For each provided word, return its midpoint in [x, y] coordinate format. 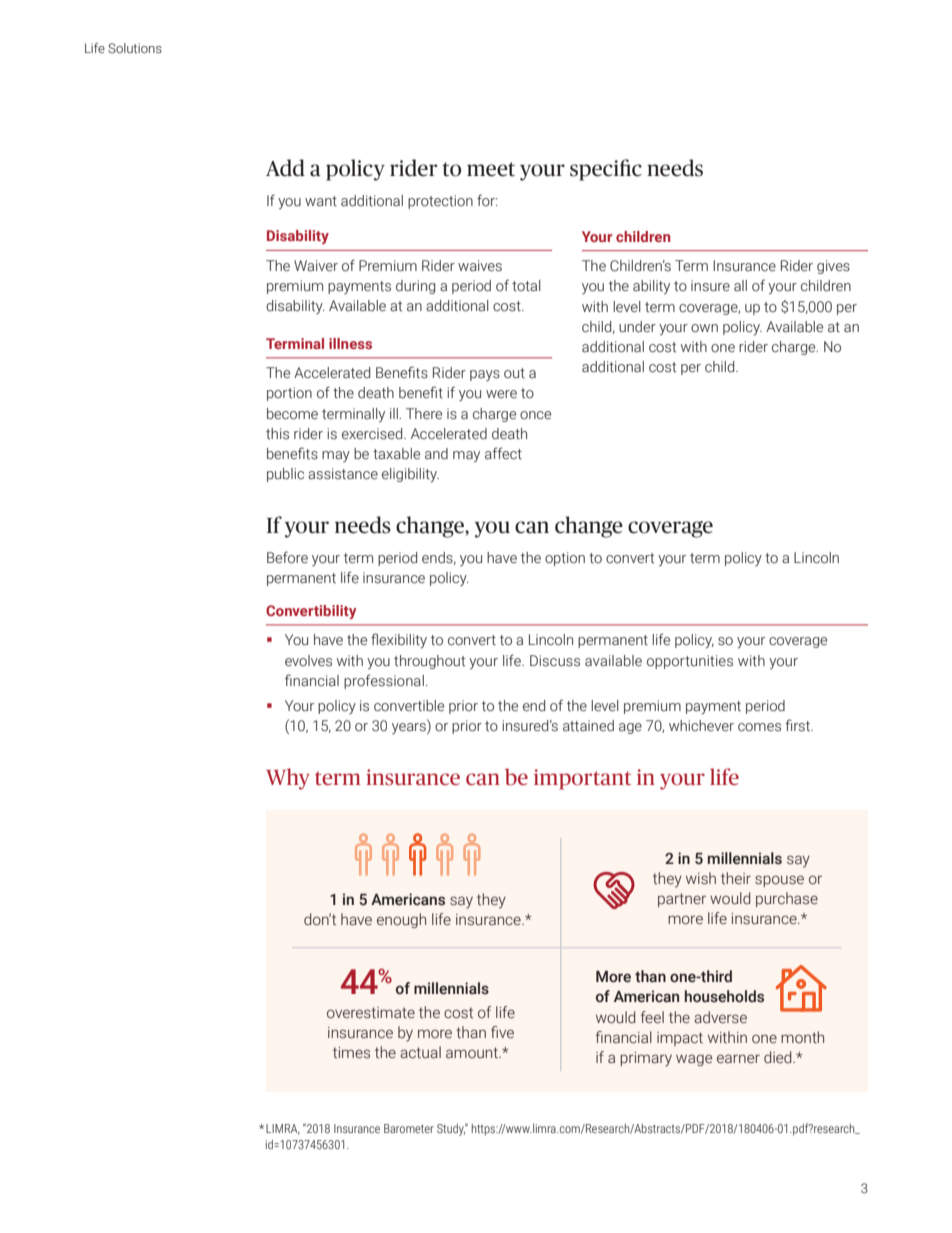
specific [606, 170]
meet [491, 169]
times [351, 1053]
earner [738, 1059]
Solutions [135, 48]
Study [451, 1129]
